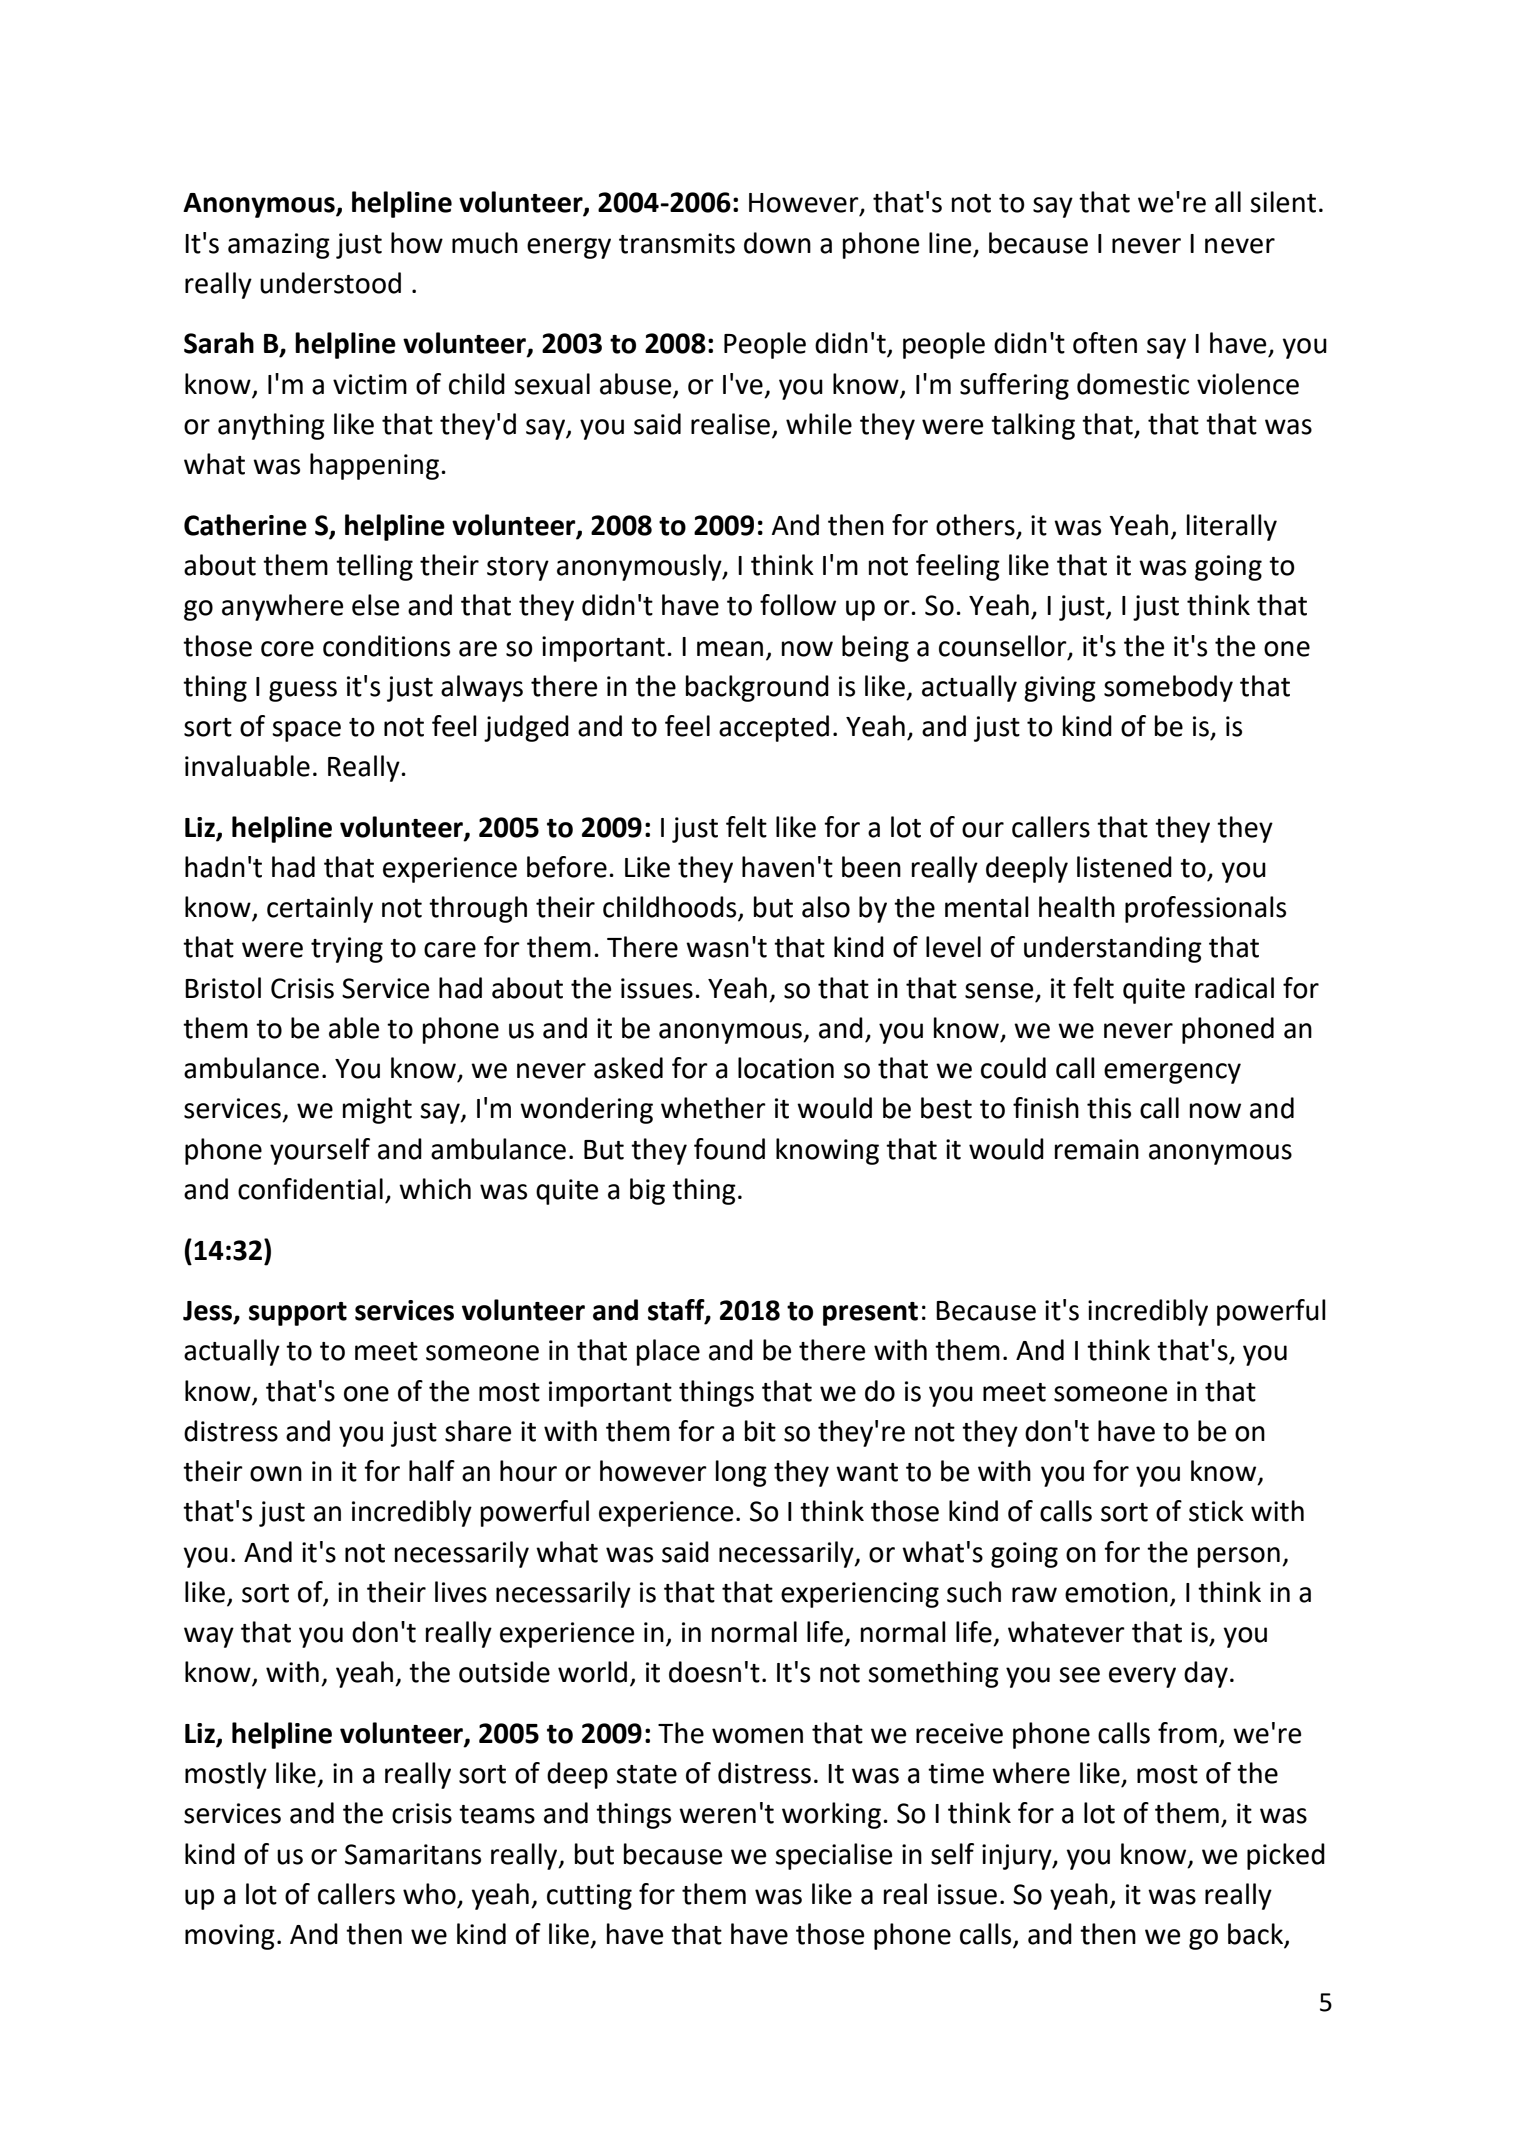 This screenshot has width=1516, height=2143. I want to click on understood, so click(330, 283).
